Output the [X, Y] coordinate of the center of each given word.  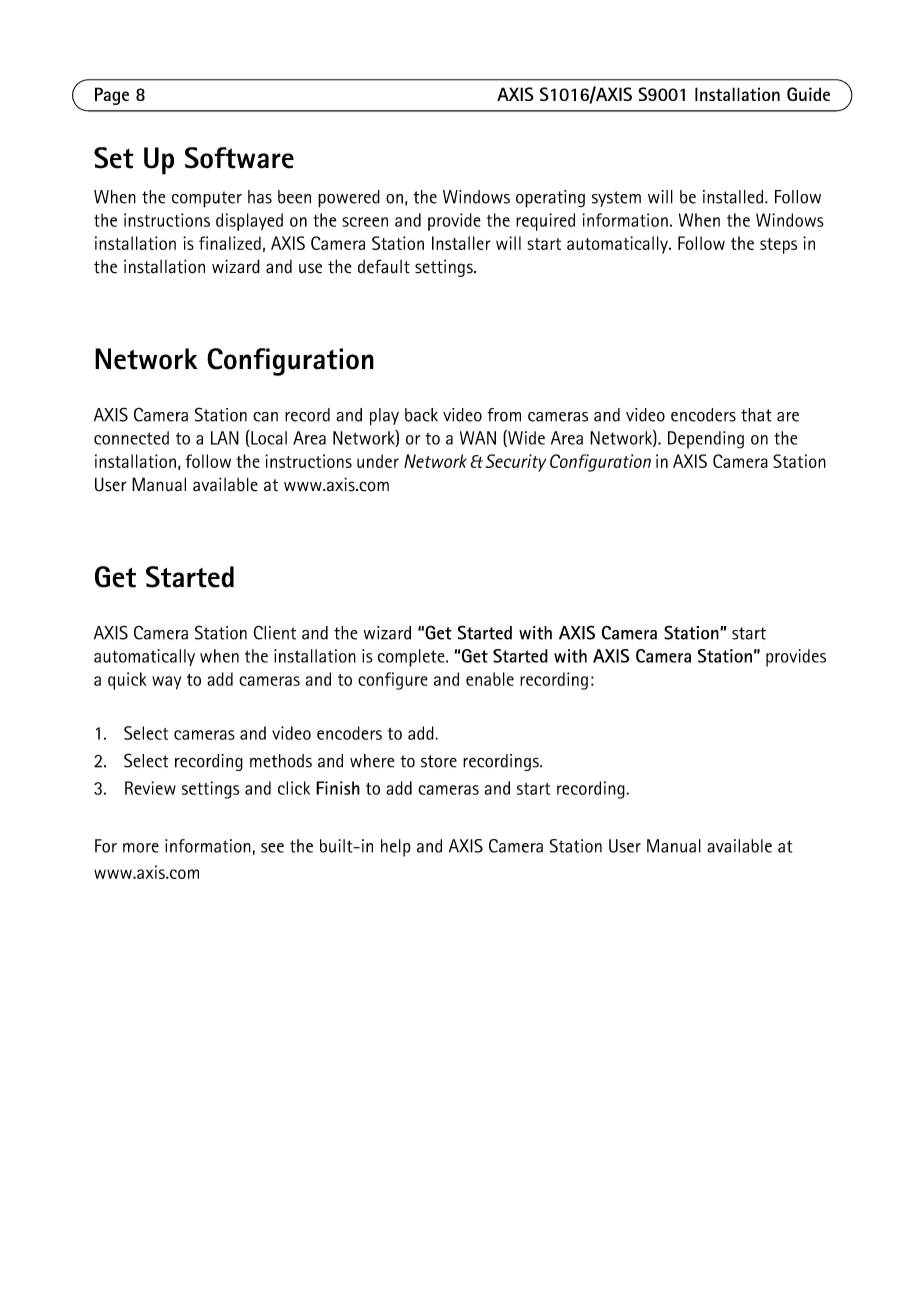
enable [490, 679]
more [141, 848]
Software [239, 158]
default [384, 266]
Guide [808, 94]
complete [412, 658]
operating [550, 199]
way [166, 683]
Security [516, 463]
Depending [706, 440]
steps [778, 246]
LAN [225, 438]
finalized [230, 243]
